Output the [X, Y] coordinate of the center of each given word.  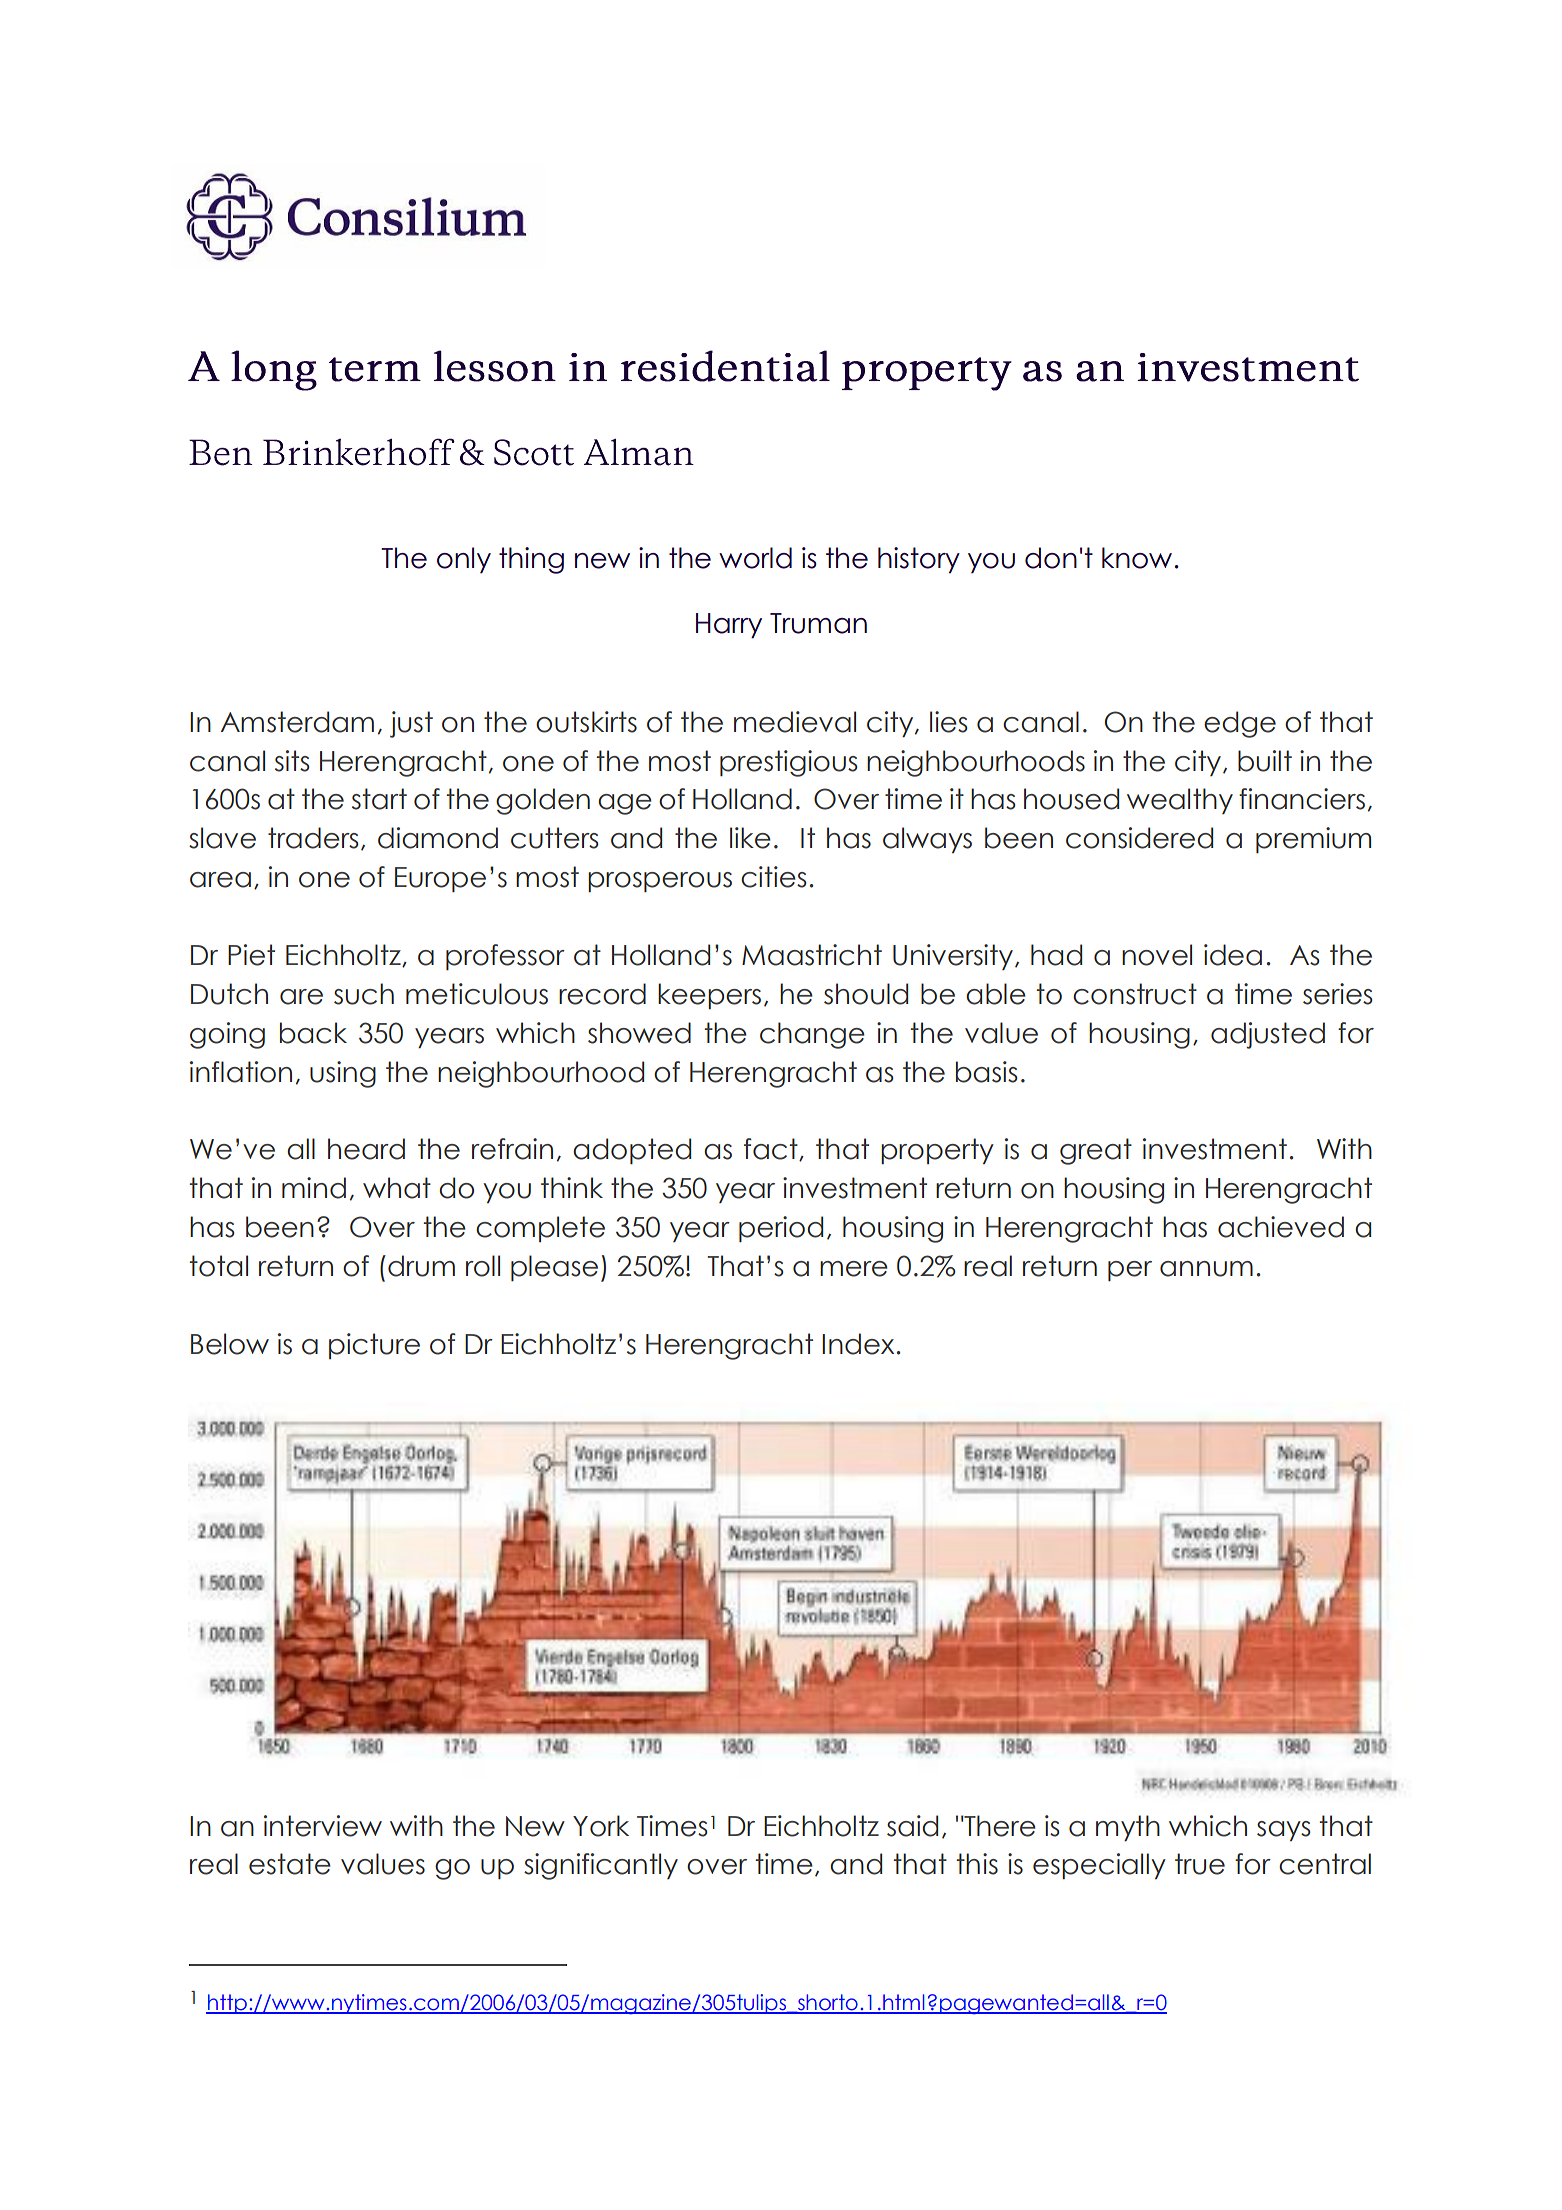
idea [1233, 955]
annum [1206, 1269]
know [1137, 558]
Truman [818, 623]
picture [374, 1346]
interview [323, 1826]
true [1200, 1864]
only [464, 560]
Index [858, 1344]
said [912, 1826]
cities [774, 877]
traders [313, 838]
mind [314, 1188]
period [781, 1229]
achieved [1281, 1227]
